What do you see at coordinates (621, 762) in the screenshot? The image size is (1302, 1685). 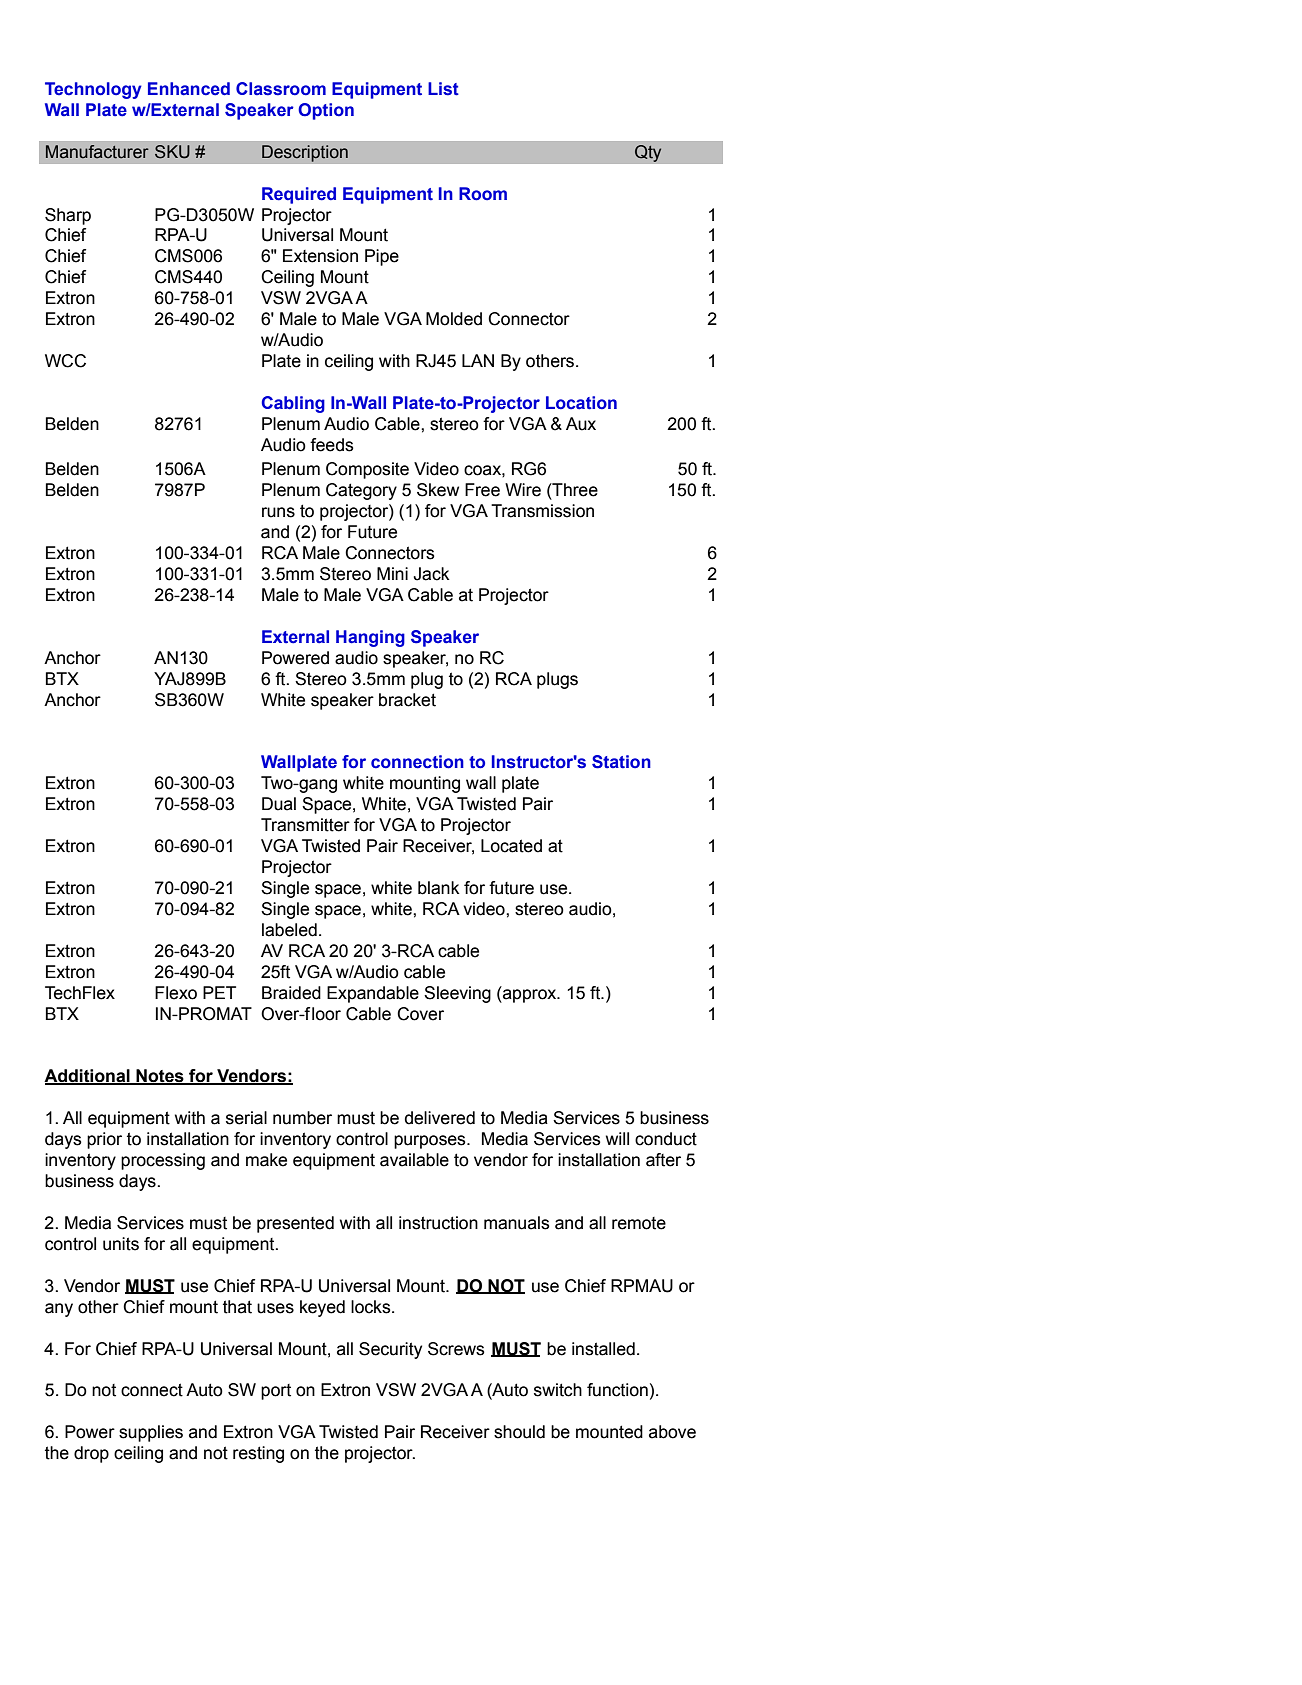 I see `Station` at bounding box center [621, 762].
